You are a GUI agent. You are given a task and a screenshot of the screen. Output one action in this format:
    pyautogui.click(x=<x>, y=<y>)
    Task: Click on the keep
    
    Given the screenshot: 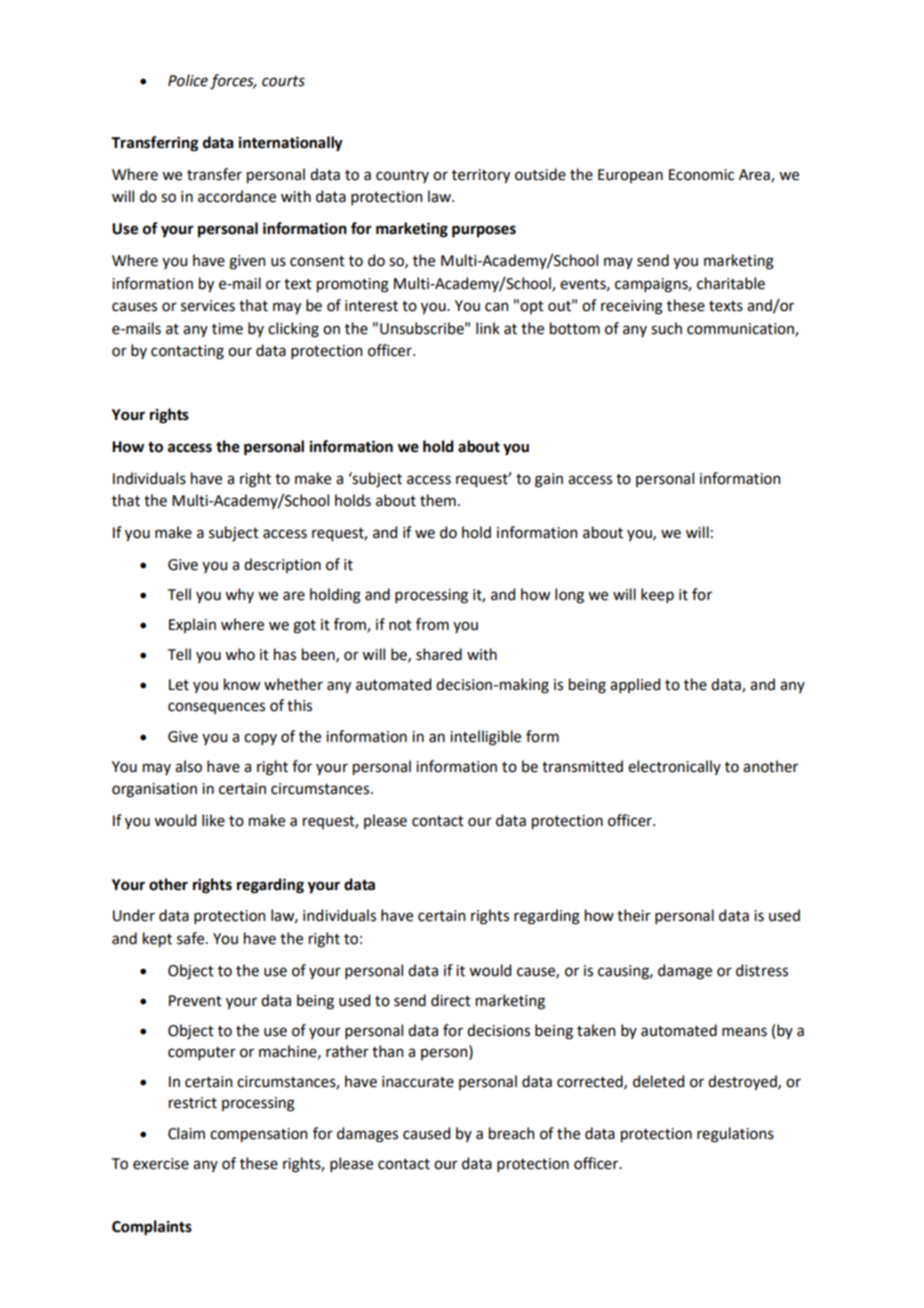 What is the action you would take?
    pyautogui.click(x=657, y=595)
